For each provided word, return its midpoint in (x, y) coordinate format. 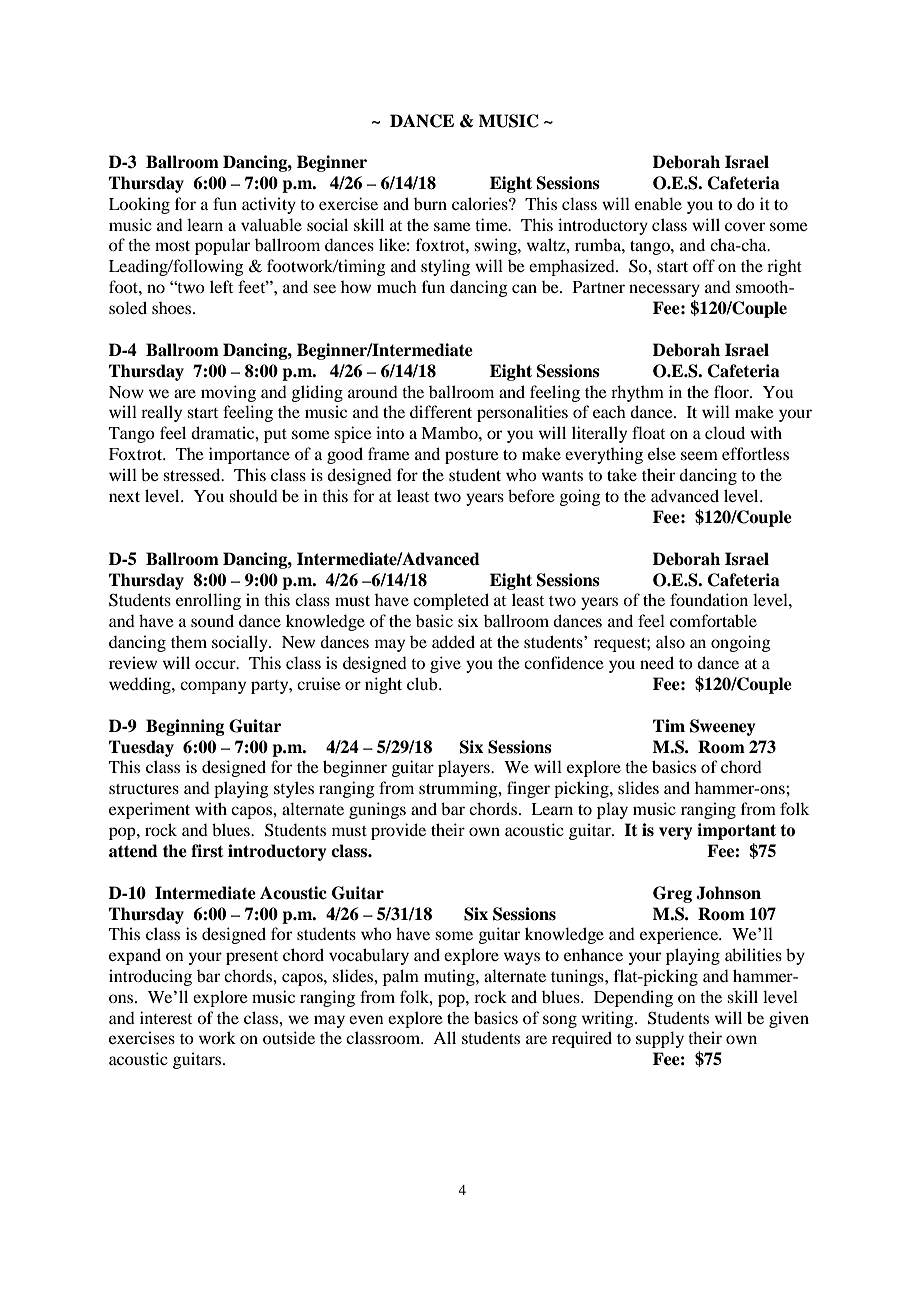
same (452, 226)
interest (166, 1017)
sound (212, 620)
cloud (725, 432)
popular (222, 246)
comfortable (713, 620)
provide (398, 831)
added (453, 641)
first (207, 851)
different (441, 411)
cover (745, 226)
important (736, 831)
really (161, 413)
